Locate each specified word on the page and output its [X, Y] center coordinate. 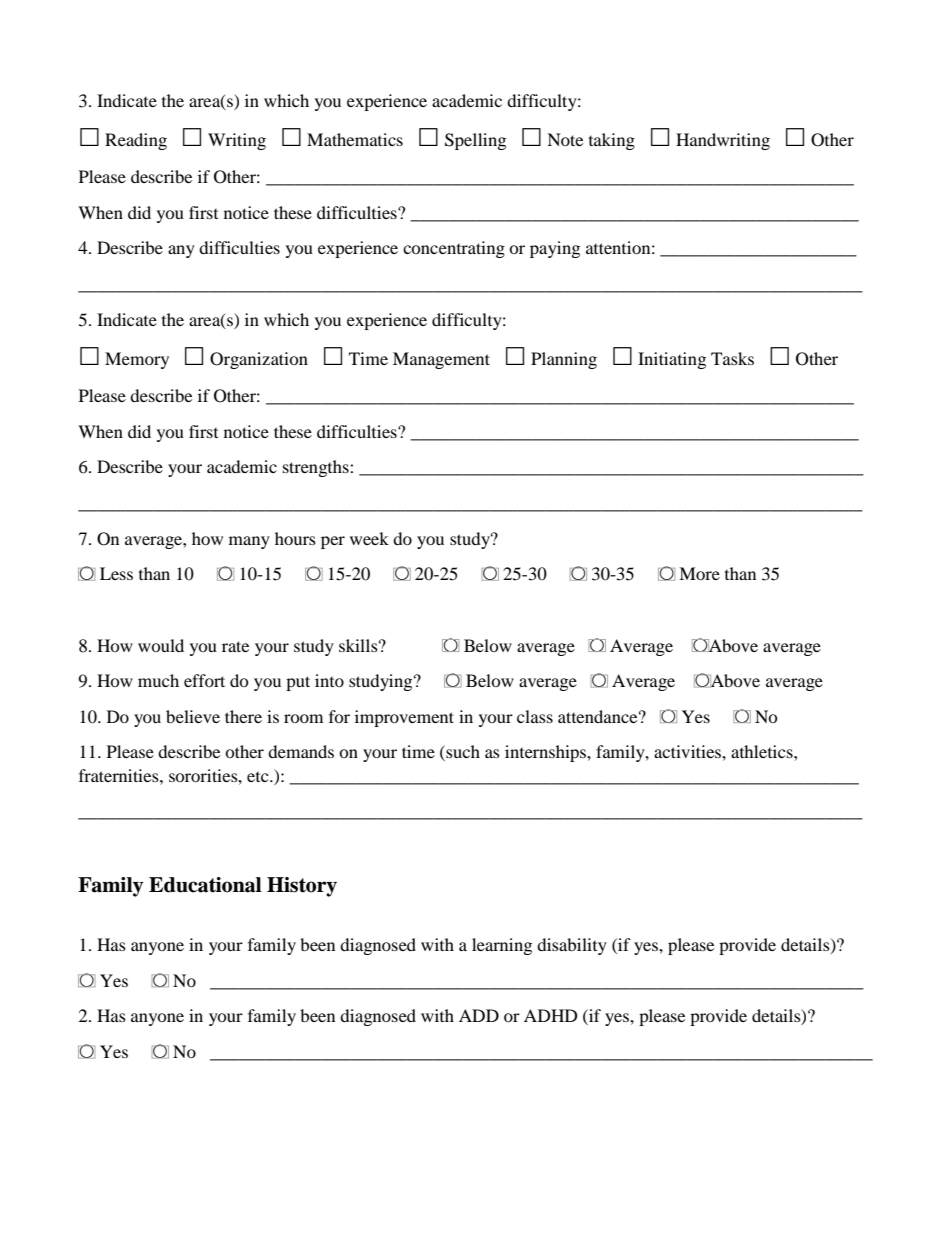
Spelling [475, 141]
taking [612, 141]
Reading [136, 141]
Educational [205, 885]
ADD [479, 1015]
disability [572, 946]
